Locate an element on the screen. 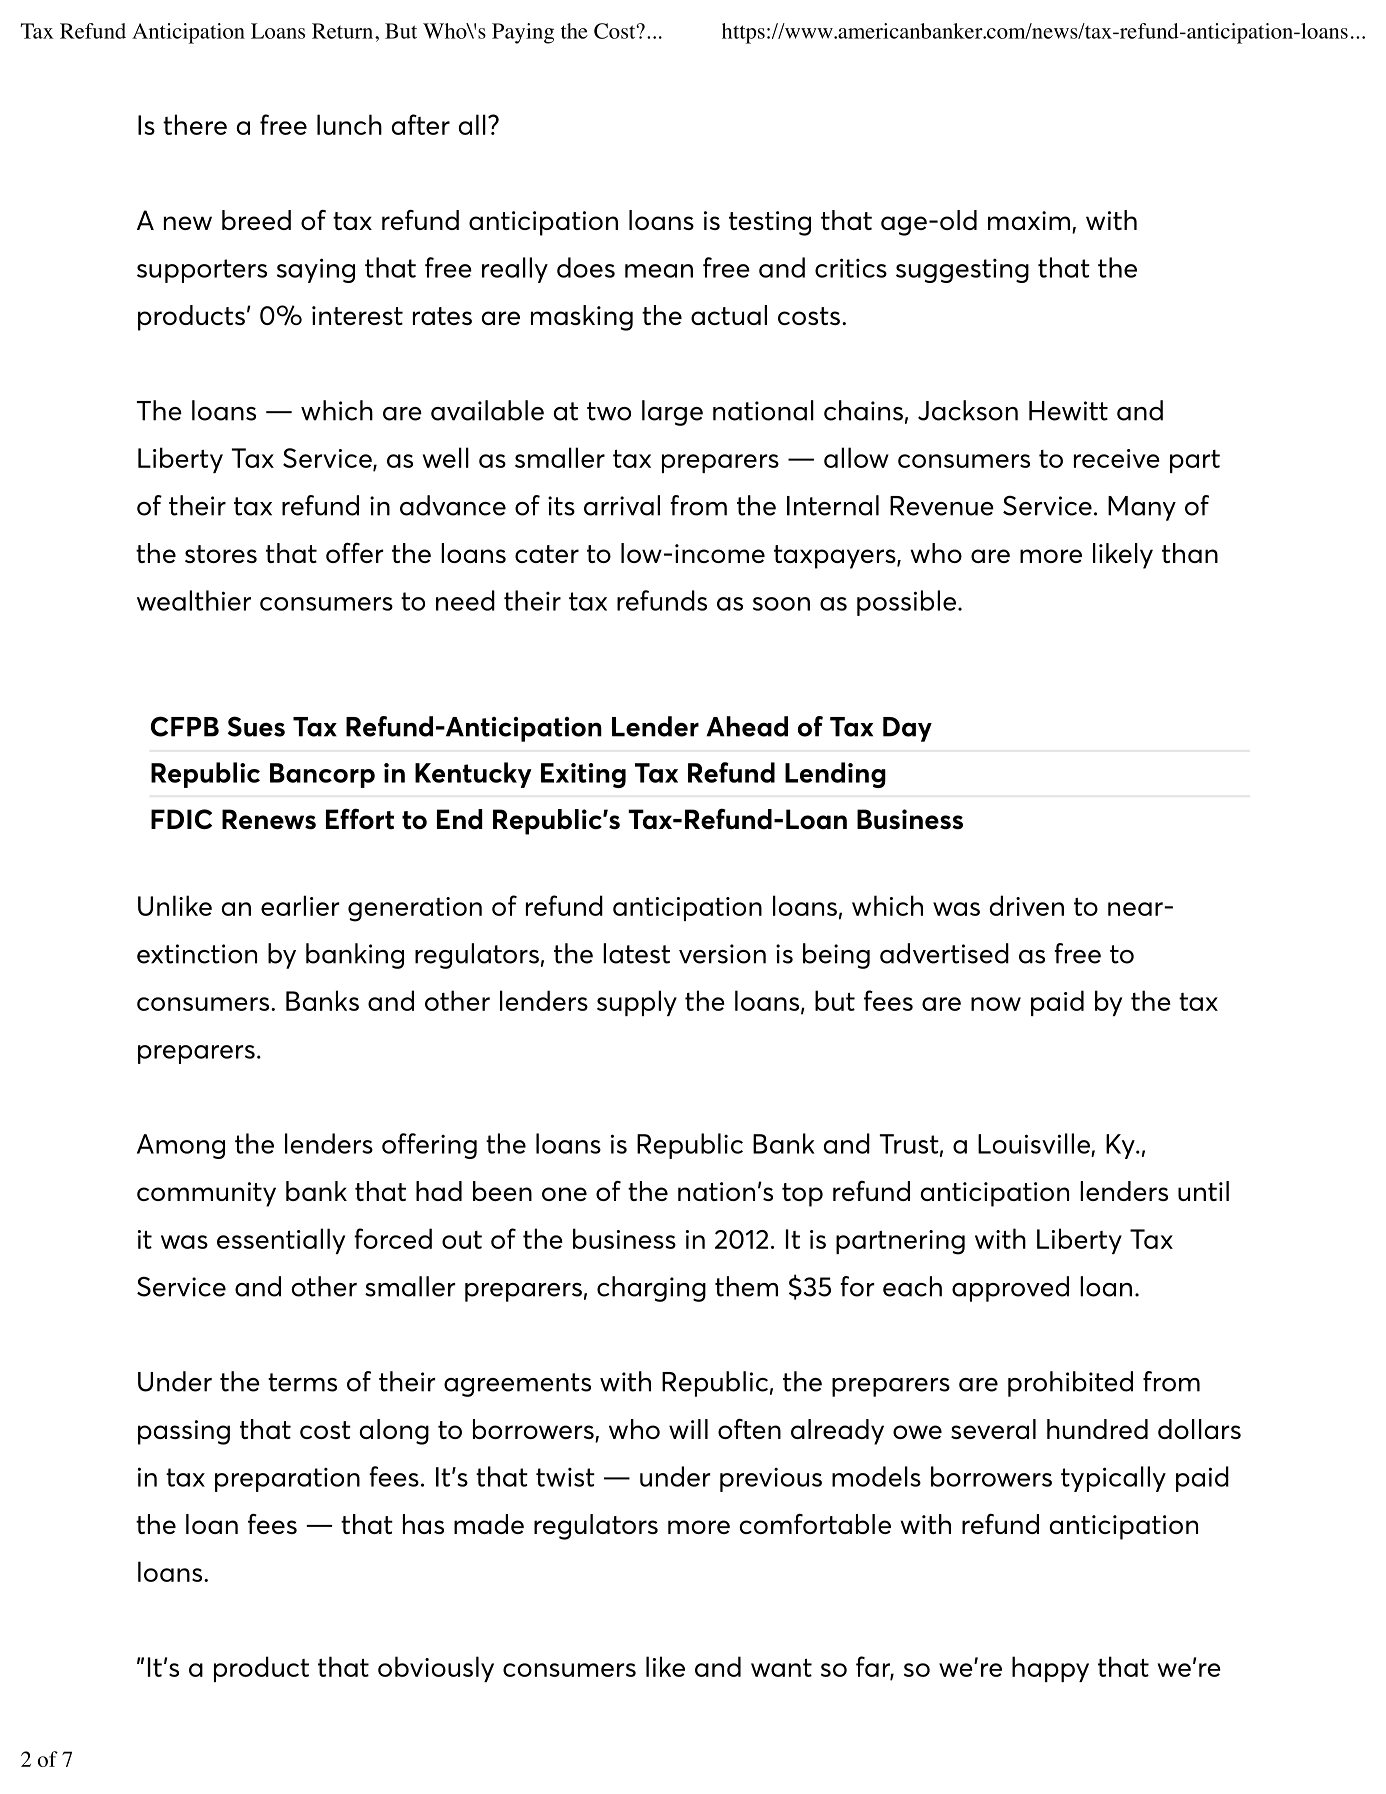  want is located at coordinates (781, 1668).
